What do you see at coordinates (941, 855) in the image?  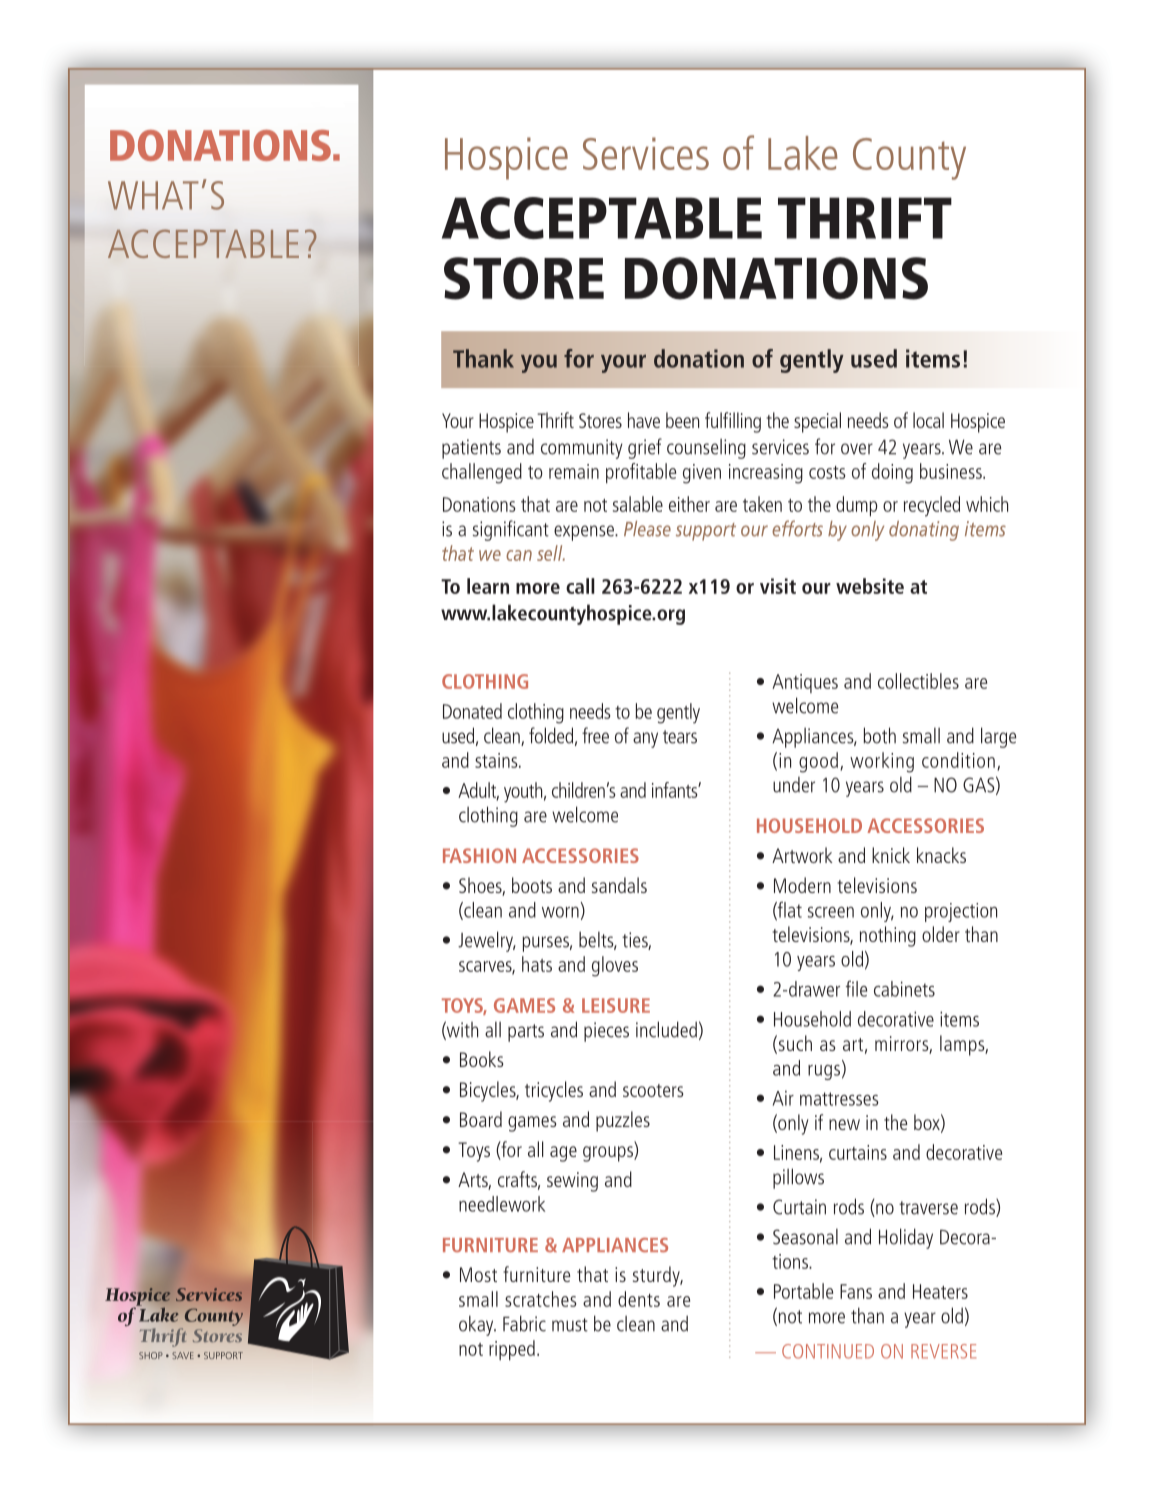 I see `knacks` at bounding box center [941, 855].
